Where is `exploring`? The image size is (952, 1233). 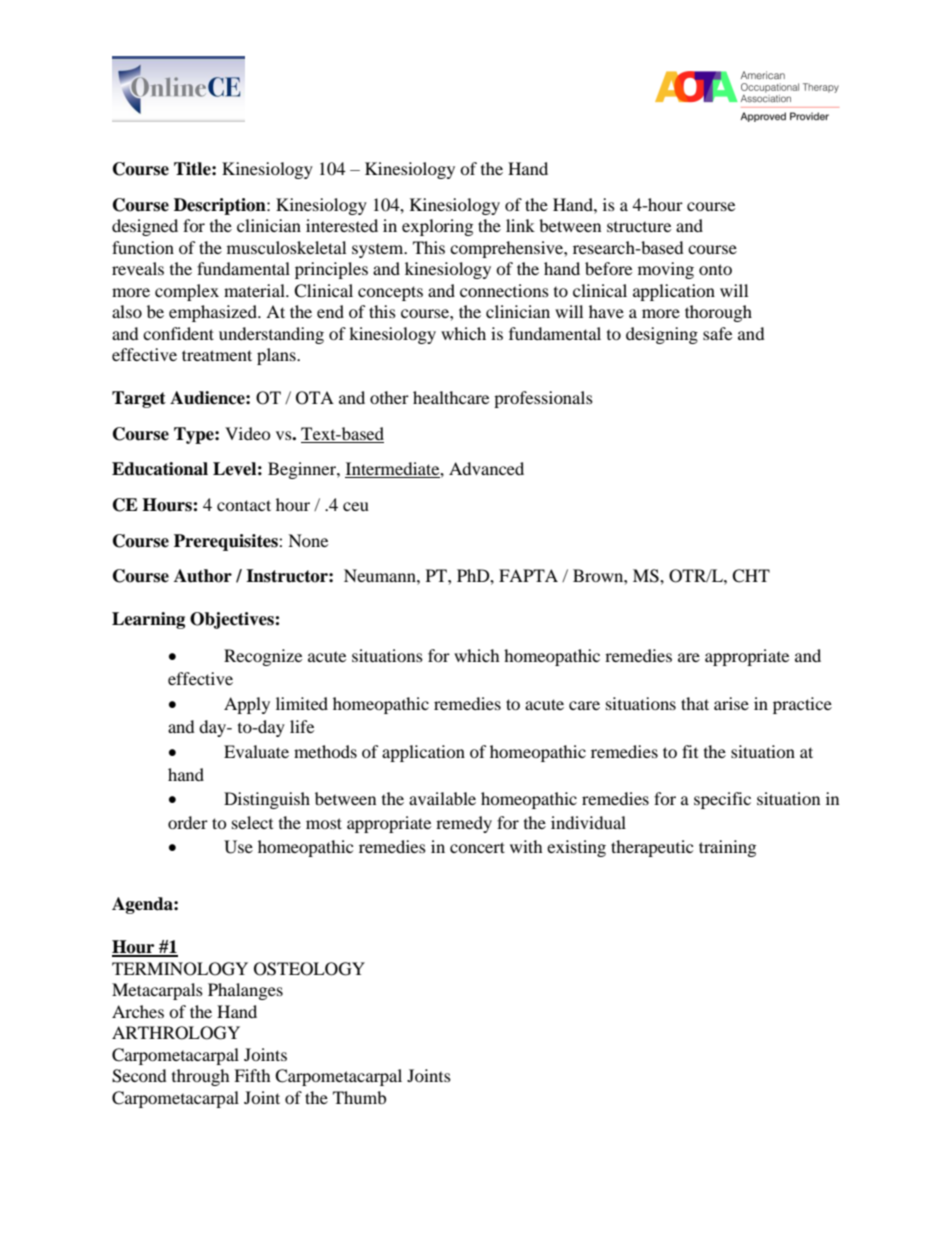 exploring is located at coordinates (437, 227).
